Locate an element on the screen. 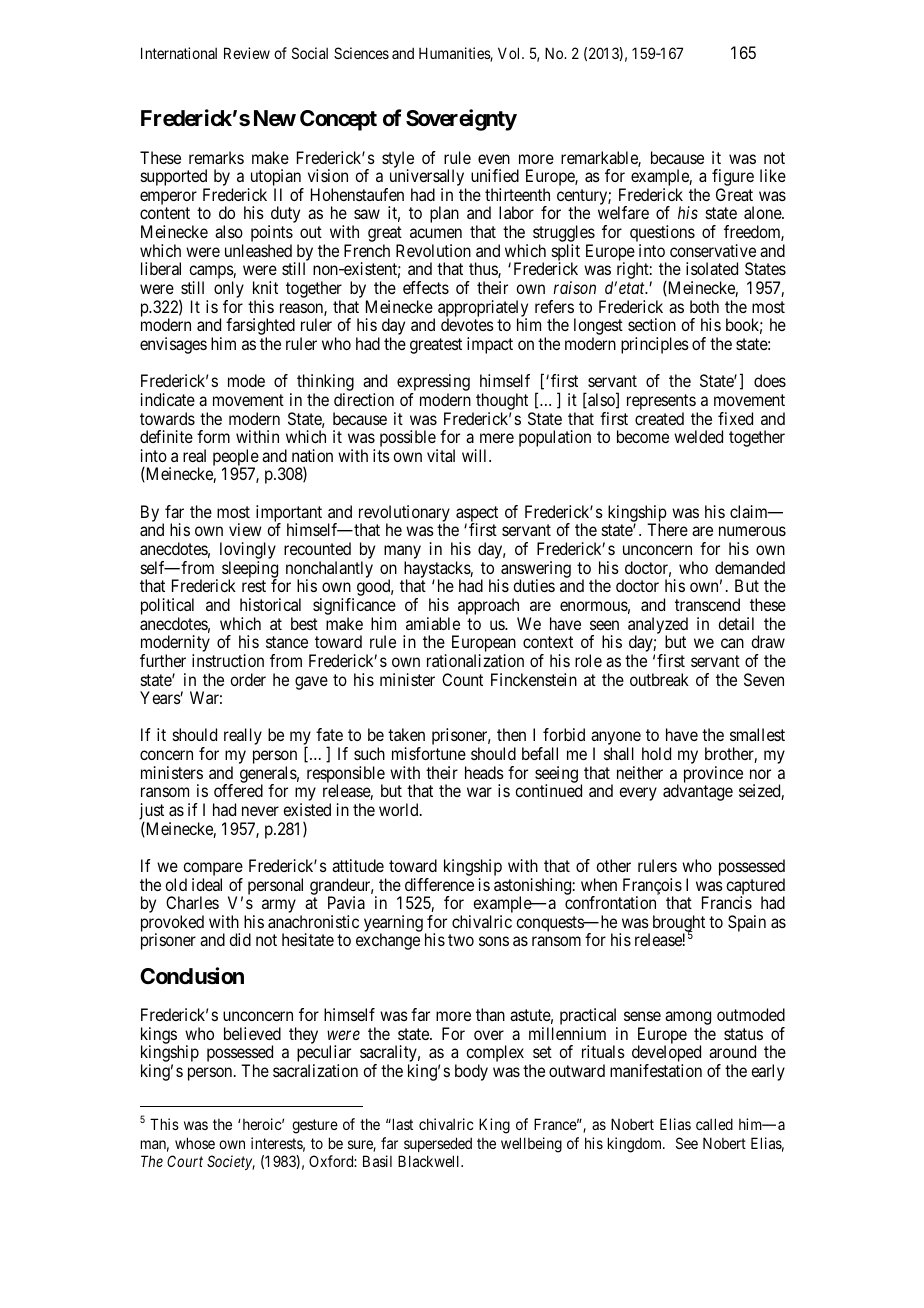 The width and height of the screenshot is (924, 1308). transcend is located at coordinates (707, 604).
